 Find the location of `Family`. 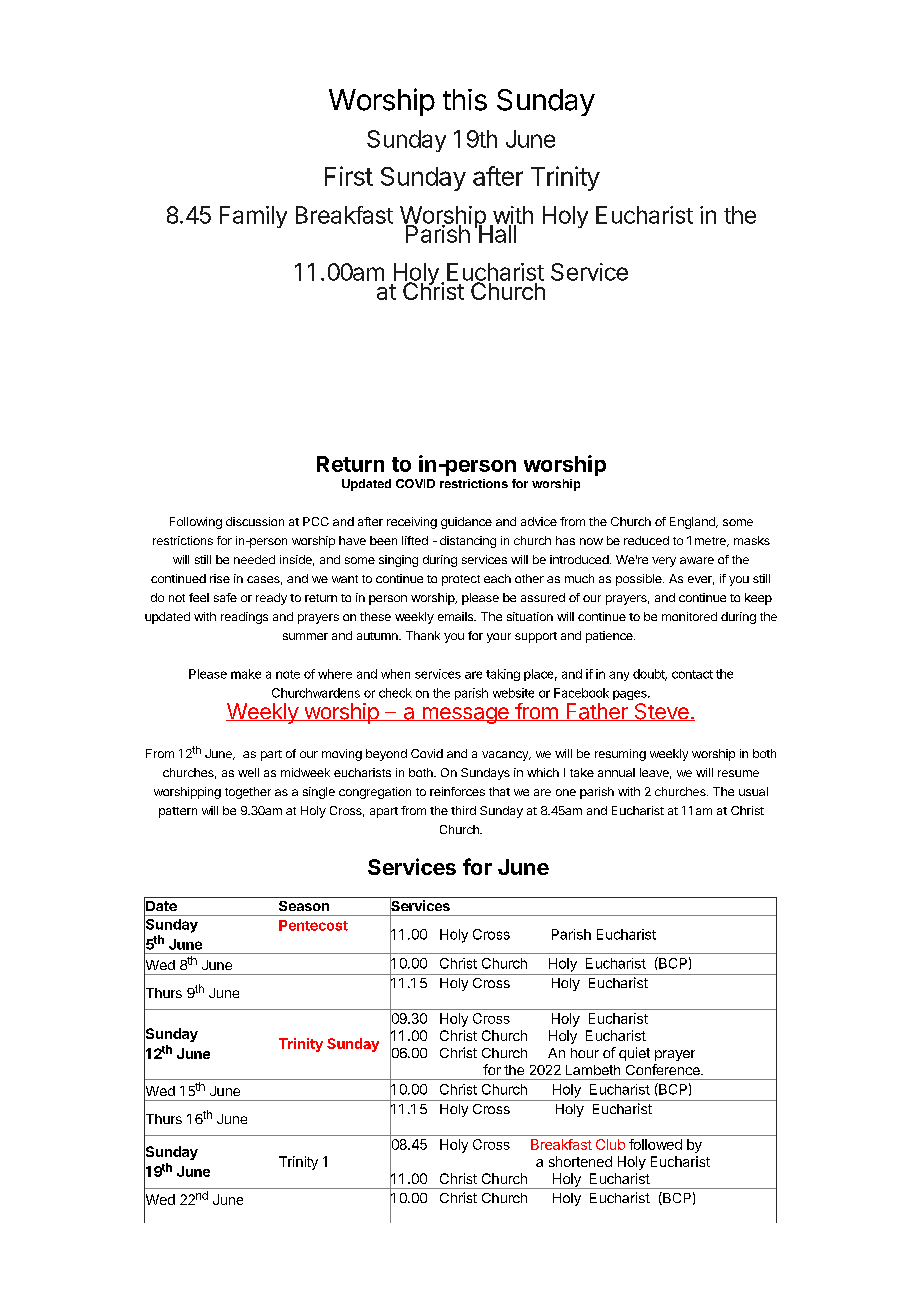

Family is located at coordinates (253, 217).
